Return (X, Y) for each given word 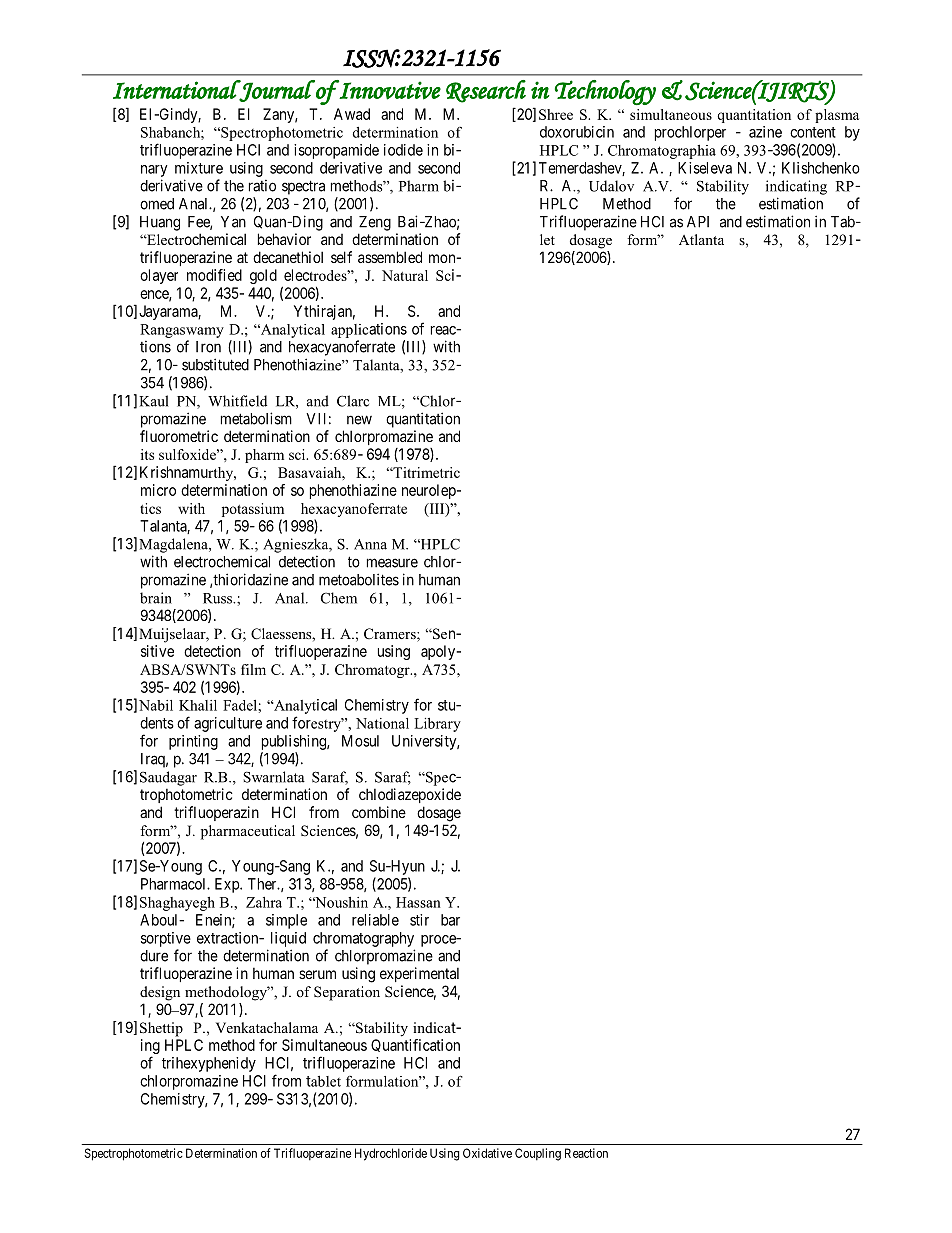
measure (392, 563)
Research (486, 91)
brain (156, 598)
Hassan (418, 902)
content (813, 132)
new (359, 420)
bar (450, 920)
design (160, 993)
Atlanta (701, 239)
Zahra (264, 902)
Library (437, 725)
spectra (303, 187)
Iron (208, 347)
